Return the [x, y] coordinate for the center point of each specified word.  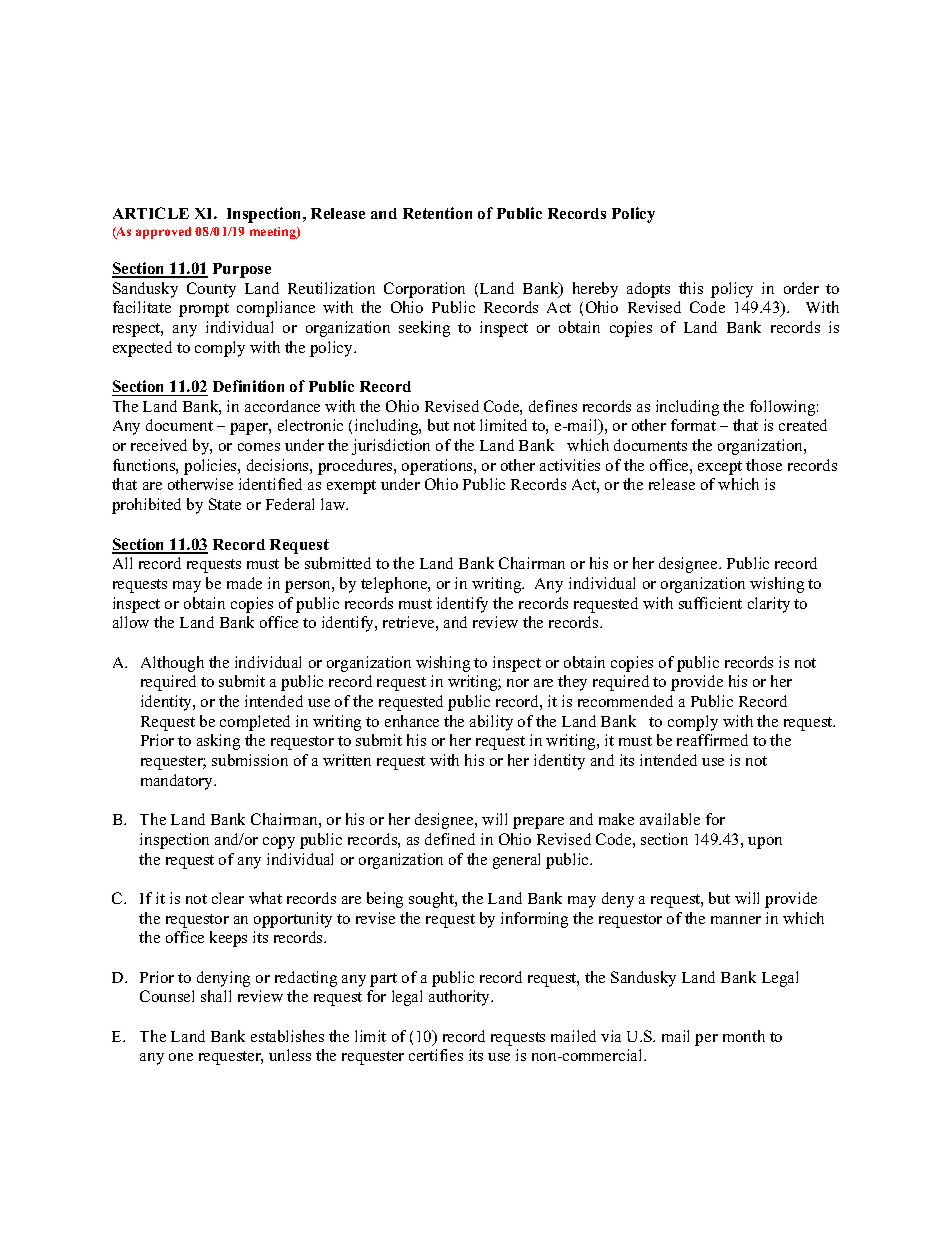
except [720, 468]
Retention [437, 213]
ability [491, 723]
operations [438, 467]
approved [163, 233]
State [225, 504]
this [691, 288]
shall [216, 996]
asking [218, 742]
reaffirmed [712, 740]
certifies [436, 1055]
